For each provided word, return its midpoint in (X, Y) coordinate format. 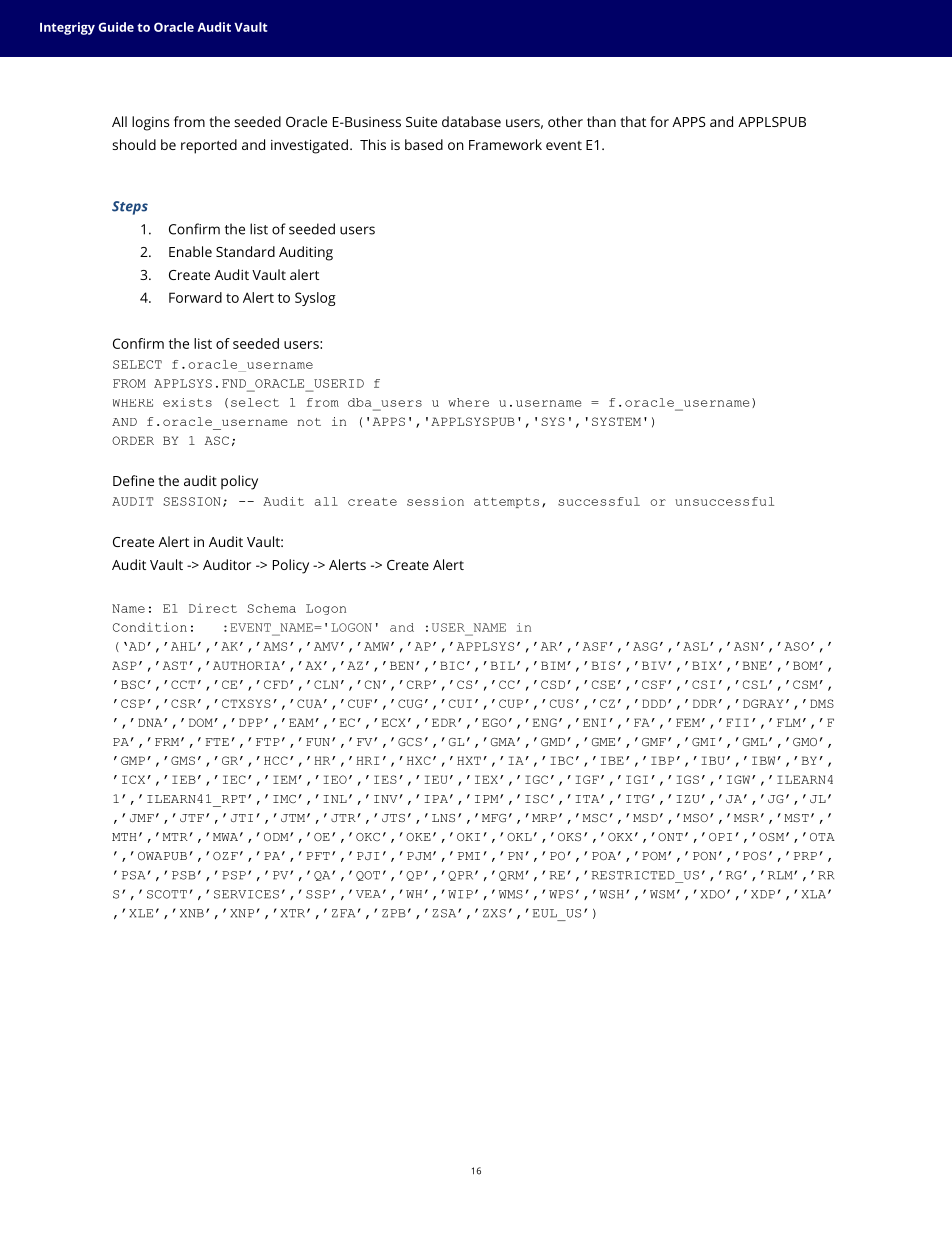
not (309, 422)
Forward (195, 297)
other (565, 121)
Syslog (315, 299)
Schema (271, 608)
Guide (116, 27)
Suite (421, 122)
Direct (213, 608)
